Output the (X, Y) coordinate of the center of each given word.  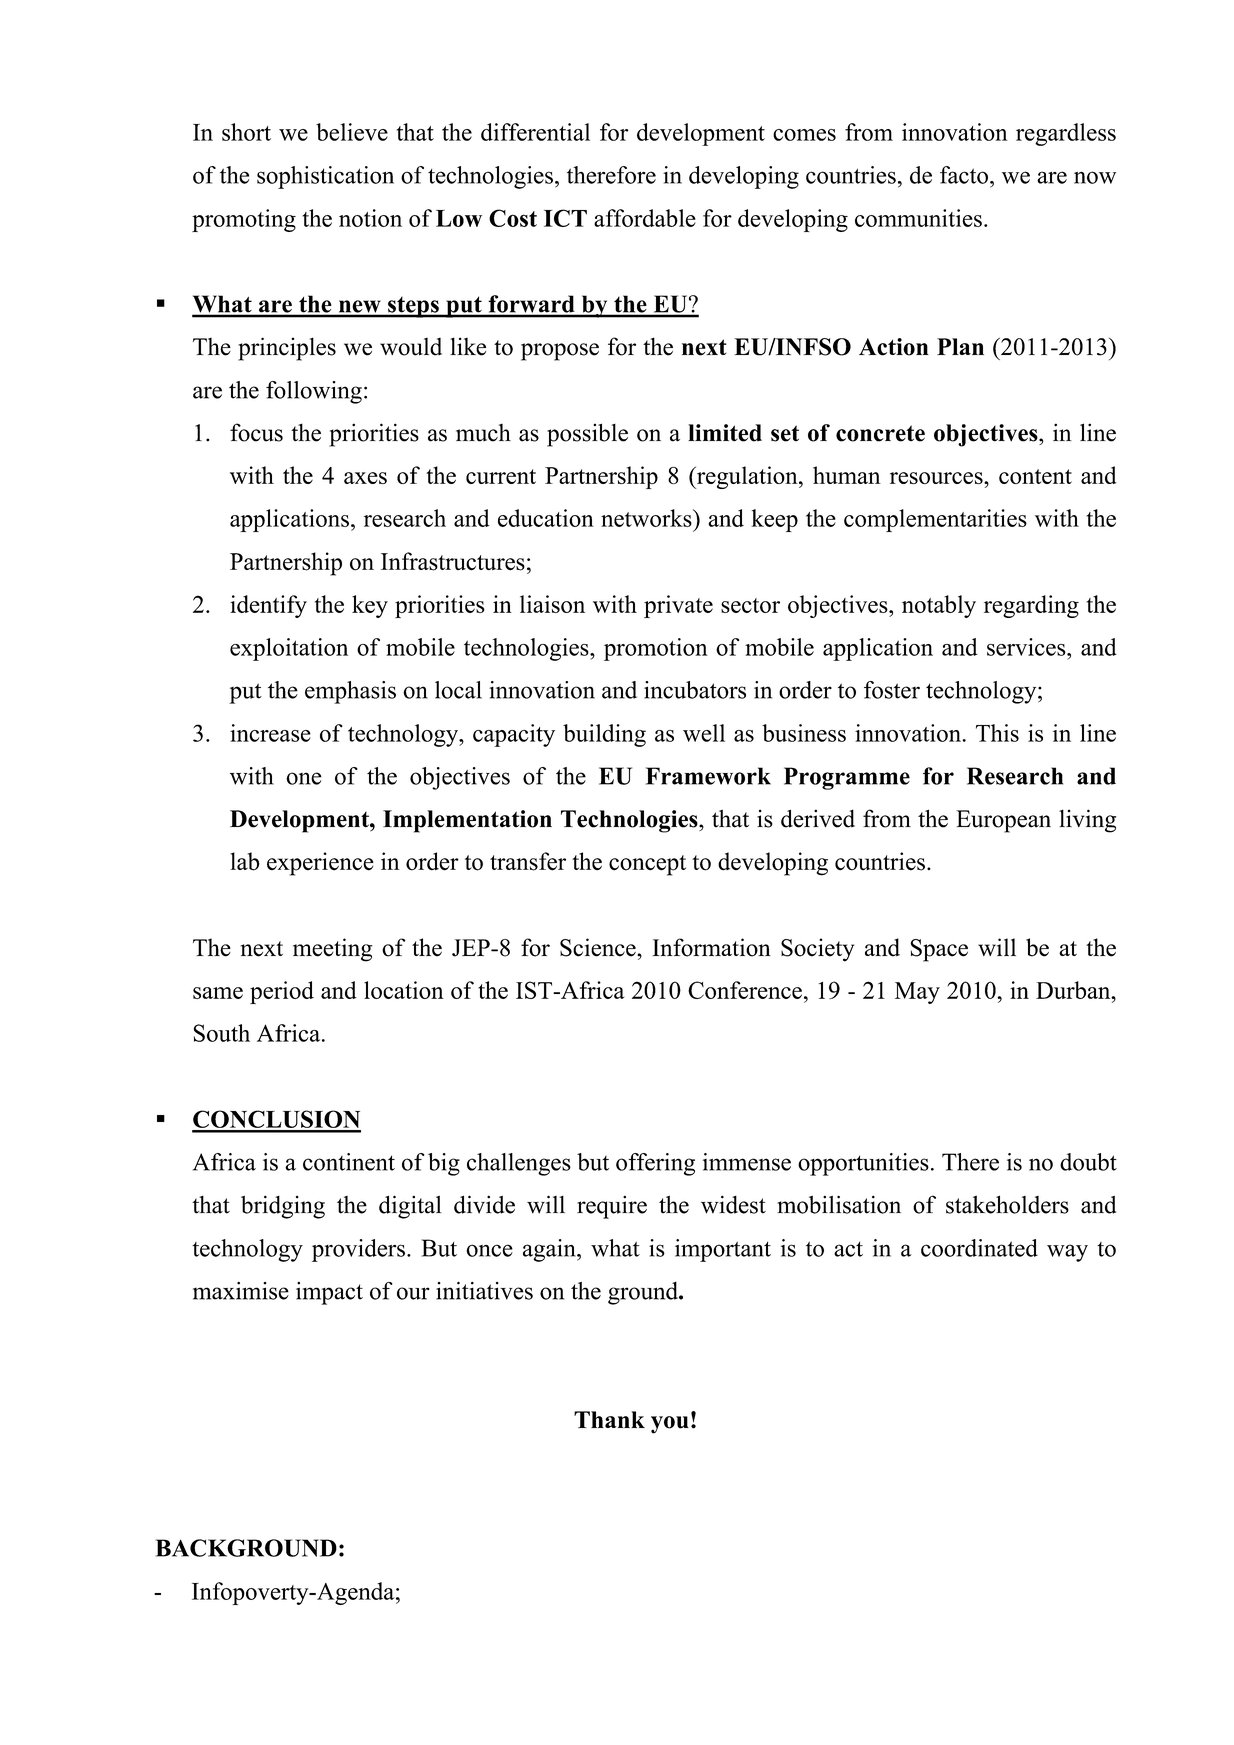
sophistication (325, 177)
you (670, 1425)
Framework (708, 776)
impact (329, 1293)
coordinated (979, 1248)
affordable (645, 218)
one (304, 778)
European (1003, 821)
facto (964, 175)
